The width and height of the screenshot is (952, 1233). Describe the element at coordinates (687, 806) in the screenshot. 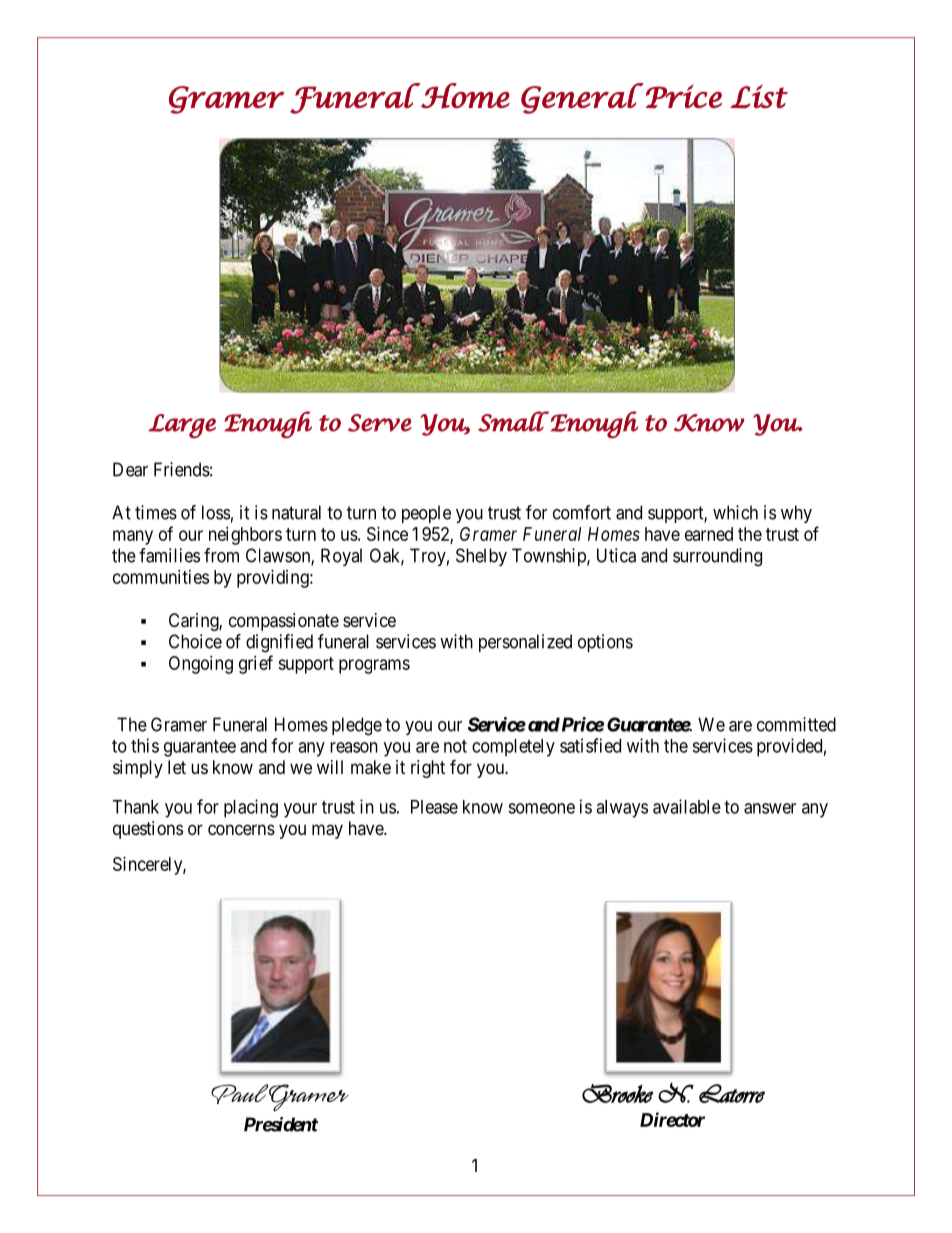

I see `available` at that location.
